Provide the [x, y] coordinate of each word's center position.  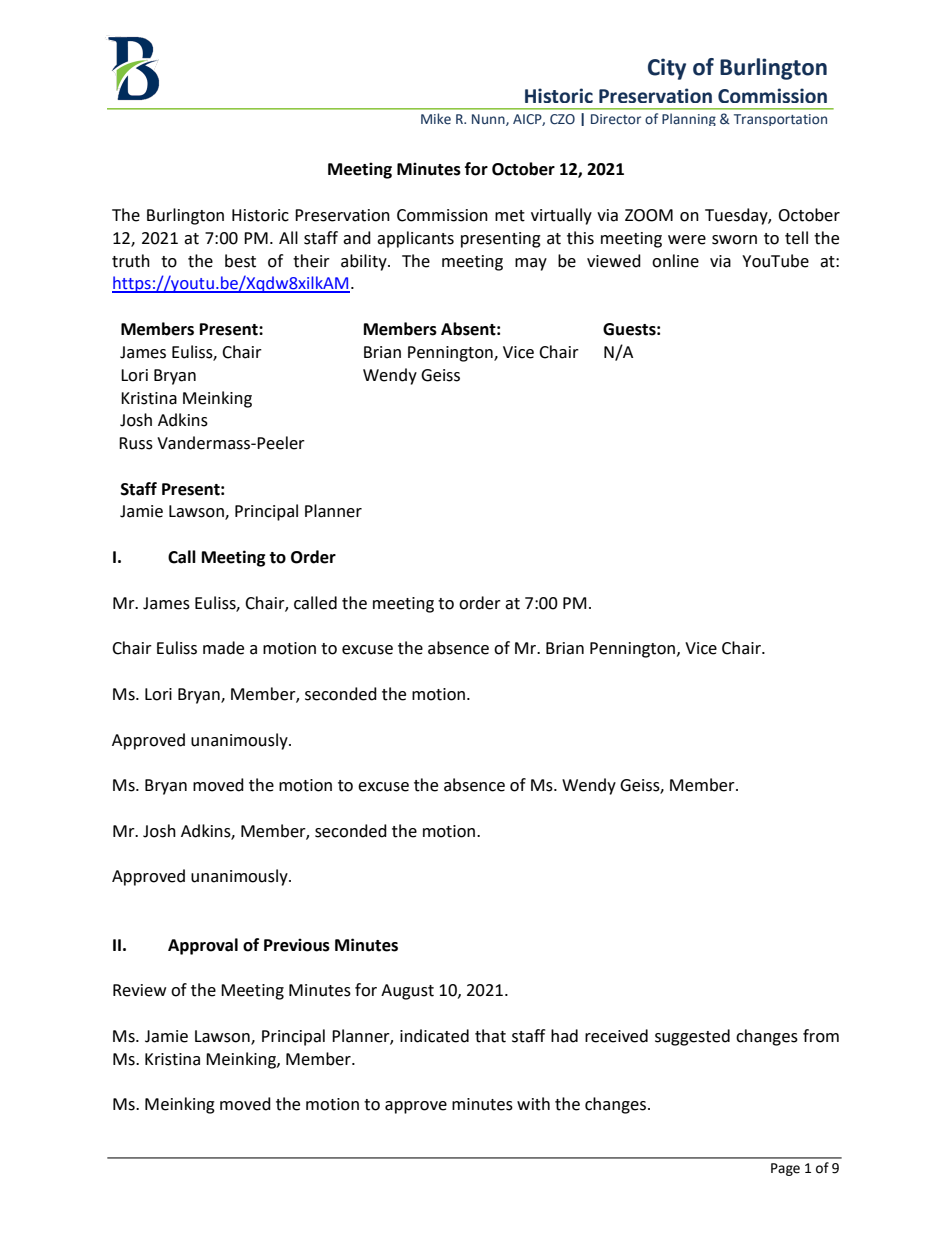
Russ [136, 443]
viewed [614, 261]
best [240, 261]
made [223, 648]
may [531, 264]
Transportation [780, 120]
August [407, 992]
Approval [203, 946]
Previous [297, 945]
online [675, 261]
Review [139, 990]
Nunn [489, 120]
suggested [692, 1037]
